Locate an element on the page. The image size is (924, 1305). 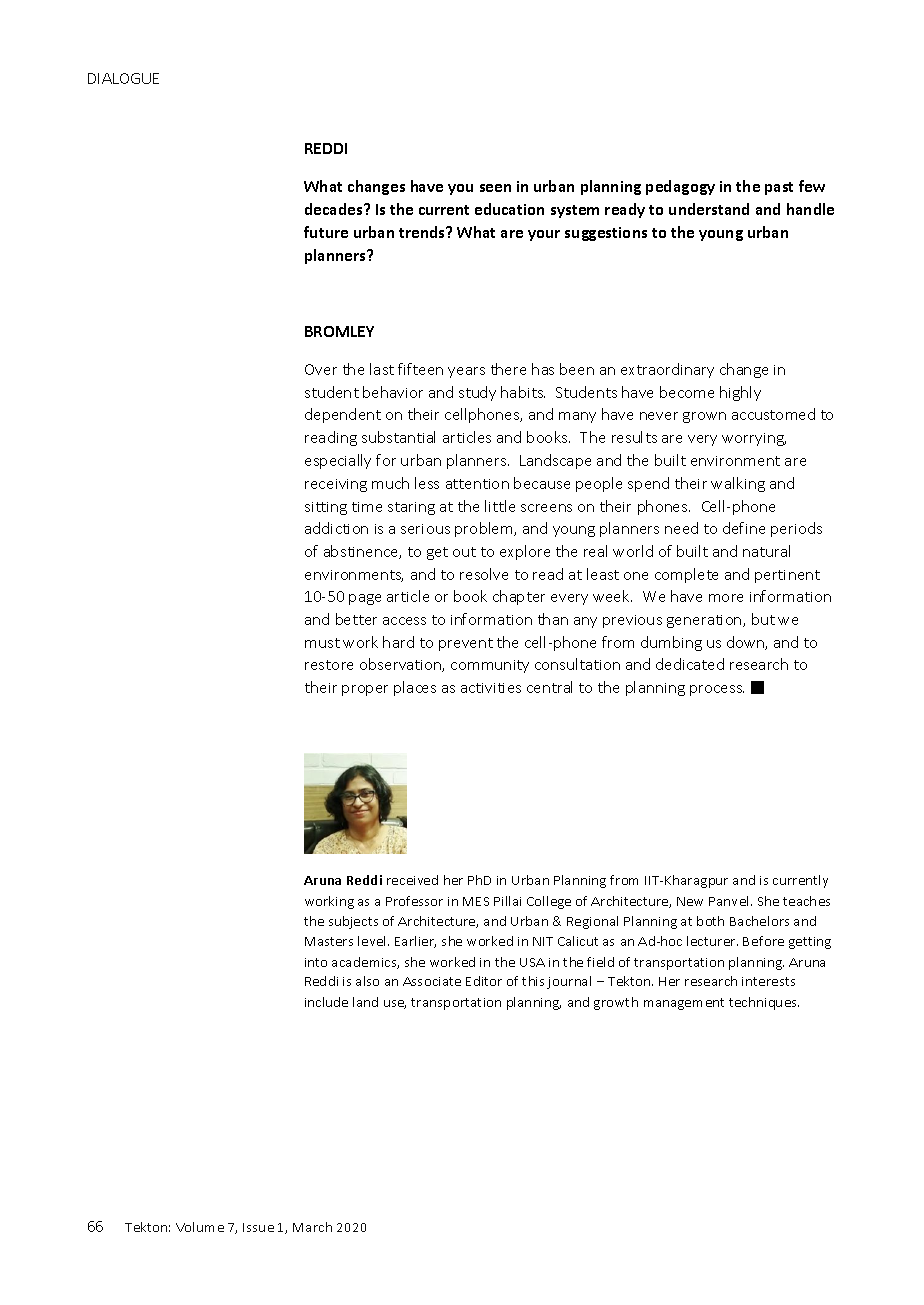
Over is located at coordinates (321, 369).
